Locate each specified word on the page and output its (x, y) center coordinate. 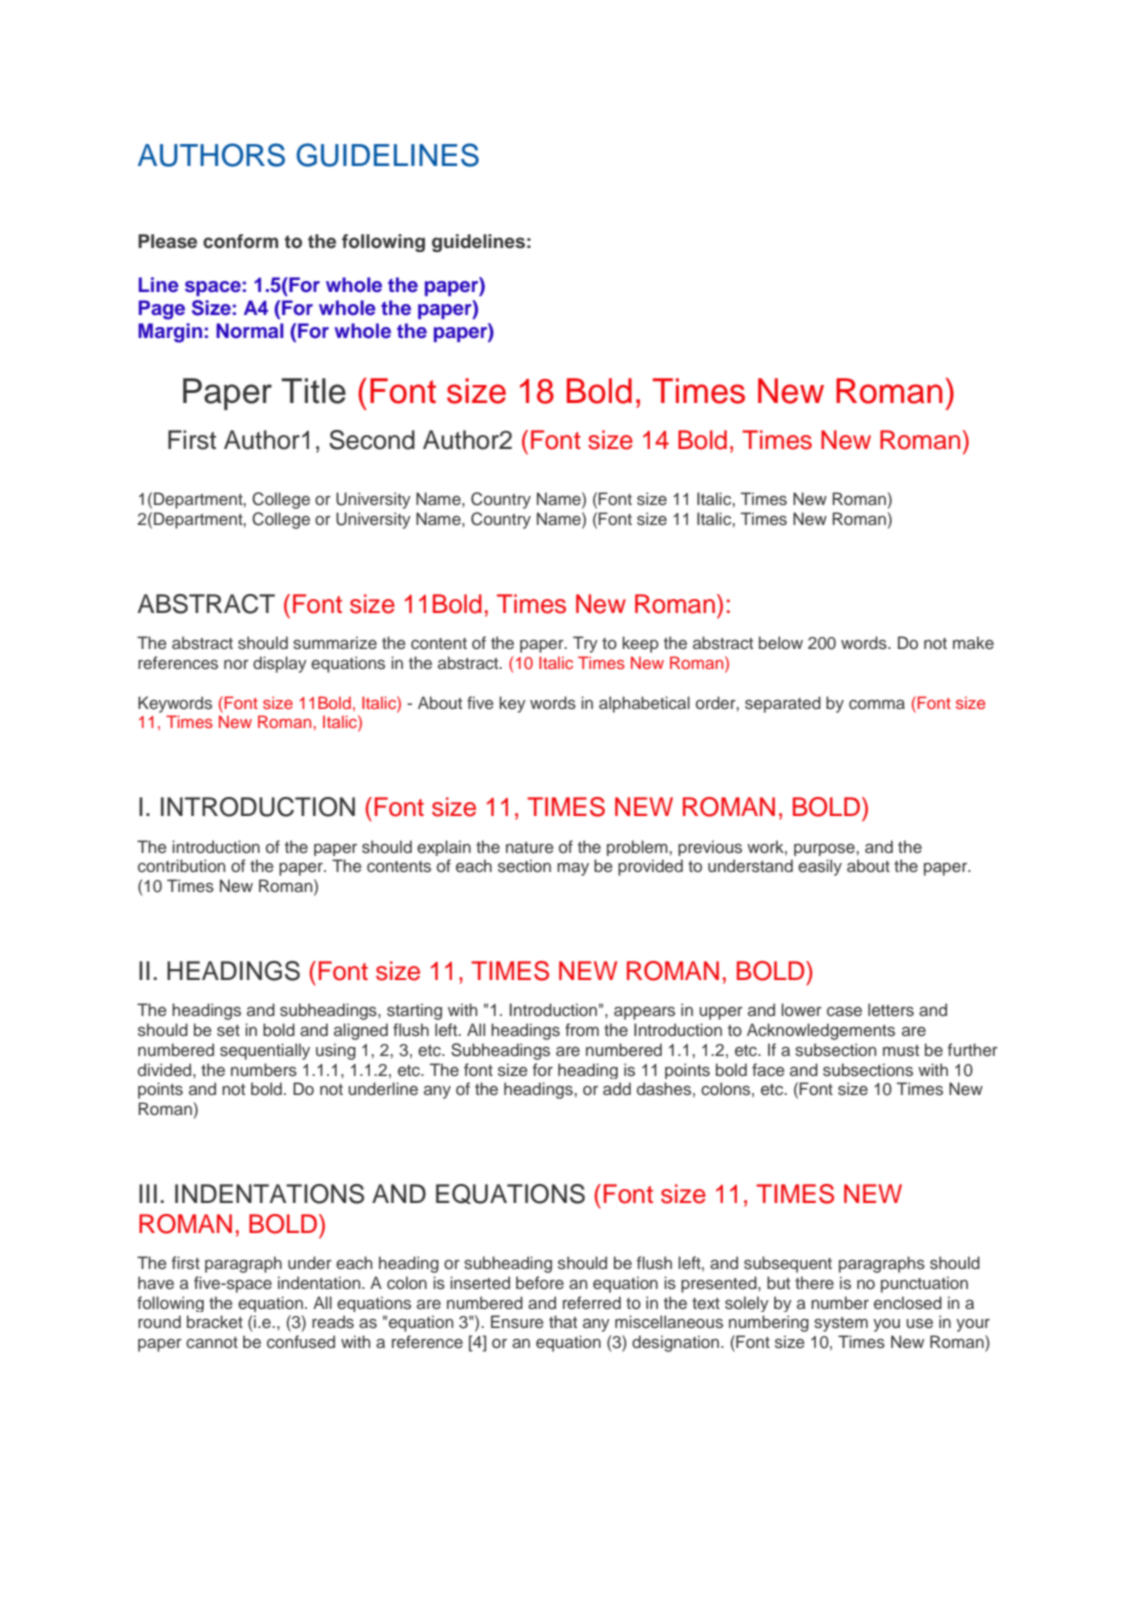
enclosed (908, 1303)
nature (530, 848)
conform (240, 241)
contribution (181, 866)
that (563, 1321)
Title (313, 391)
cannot (212, 1343)
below (781, 643)
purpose (825, 849)
